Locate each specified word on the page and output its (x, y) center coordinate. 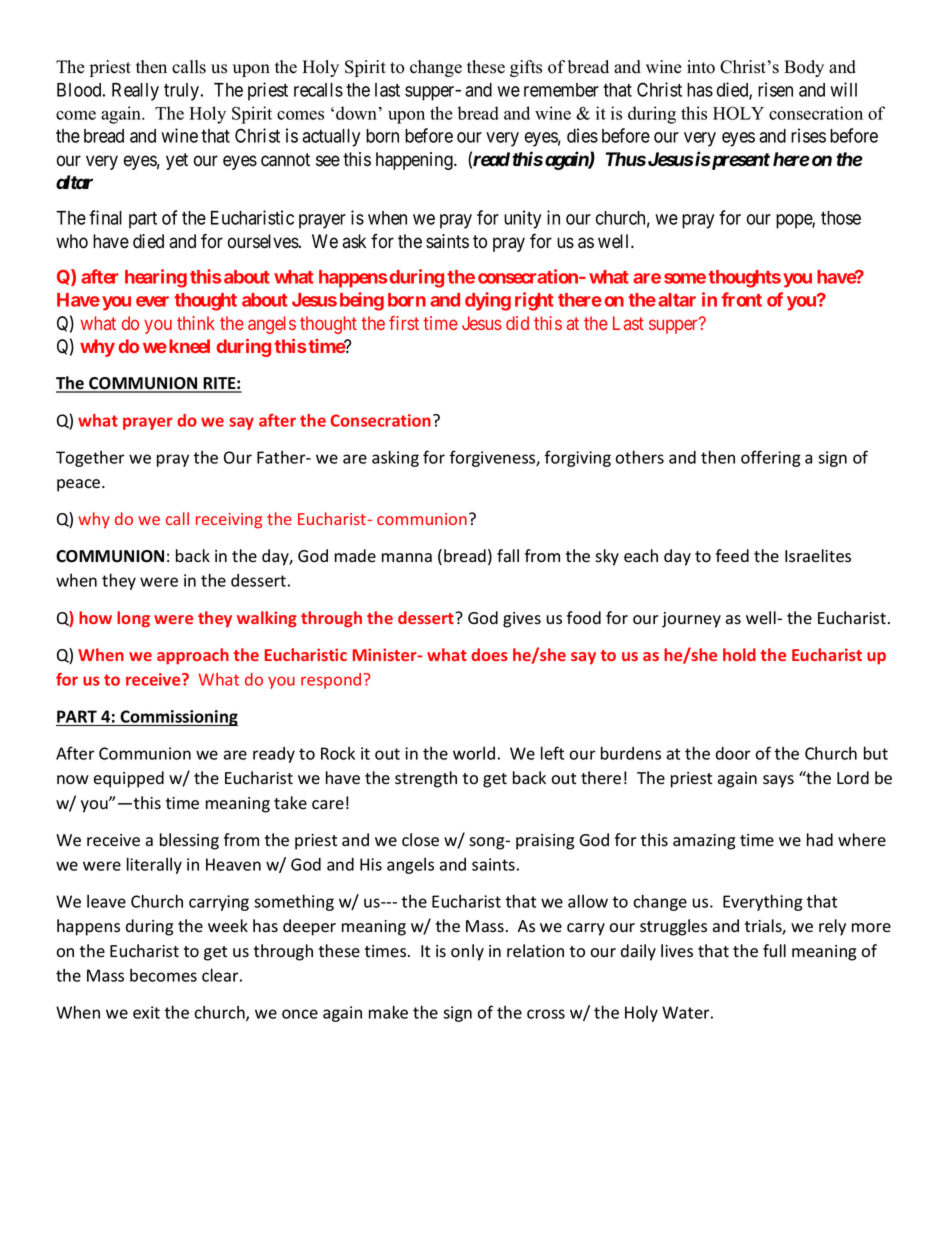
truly (183, 92)
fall (508, 556)
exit (146, 1012)
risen (775, 89)
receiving (229, 521)
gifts (526, 68)
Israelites (818, 556)
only (467, 952)
